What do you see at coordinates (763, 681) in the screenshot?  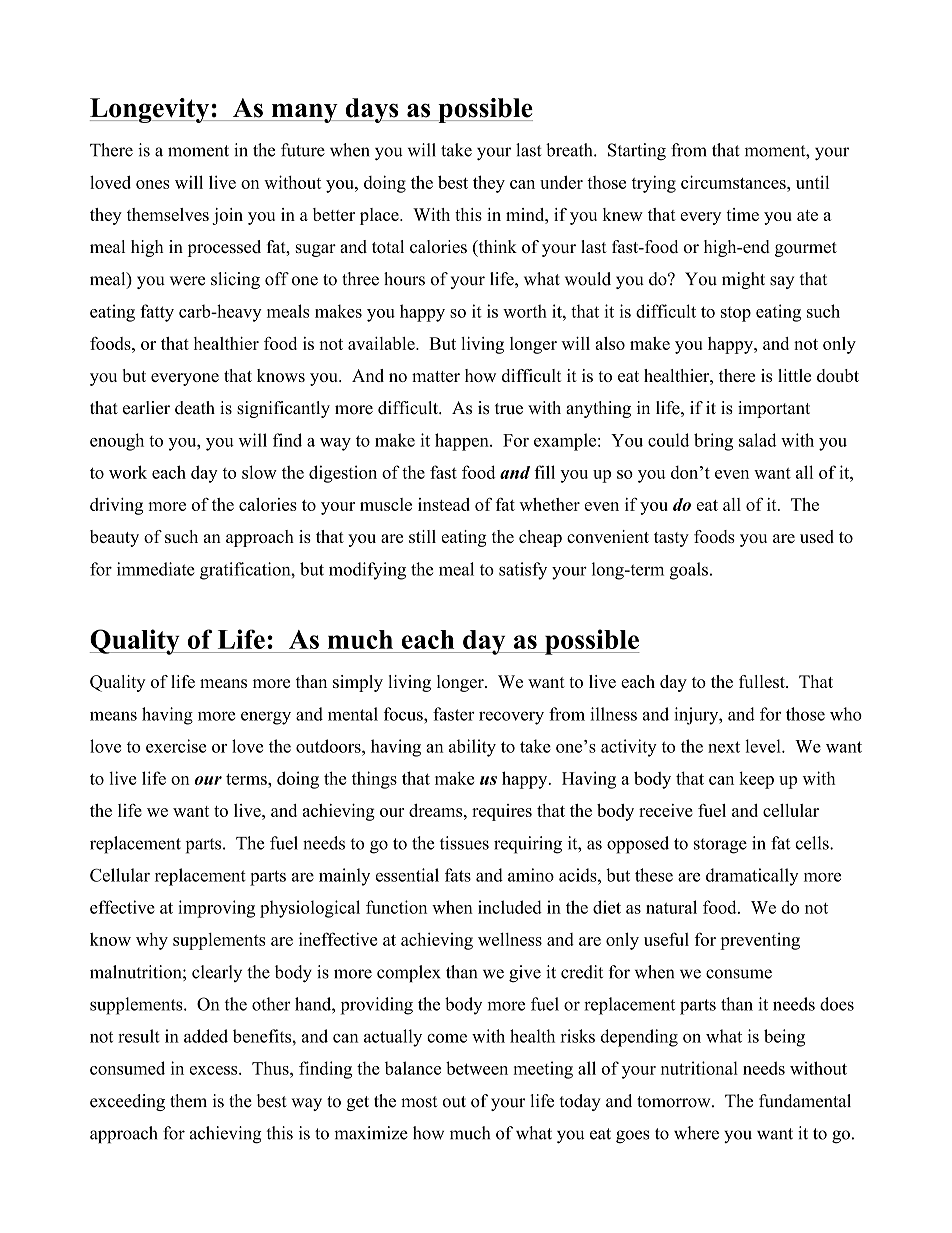 I see `fullest` at bounding box center [763, 681].
